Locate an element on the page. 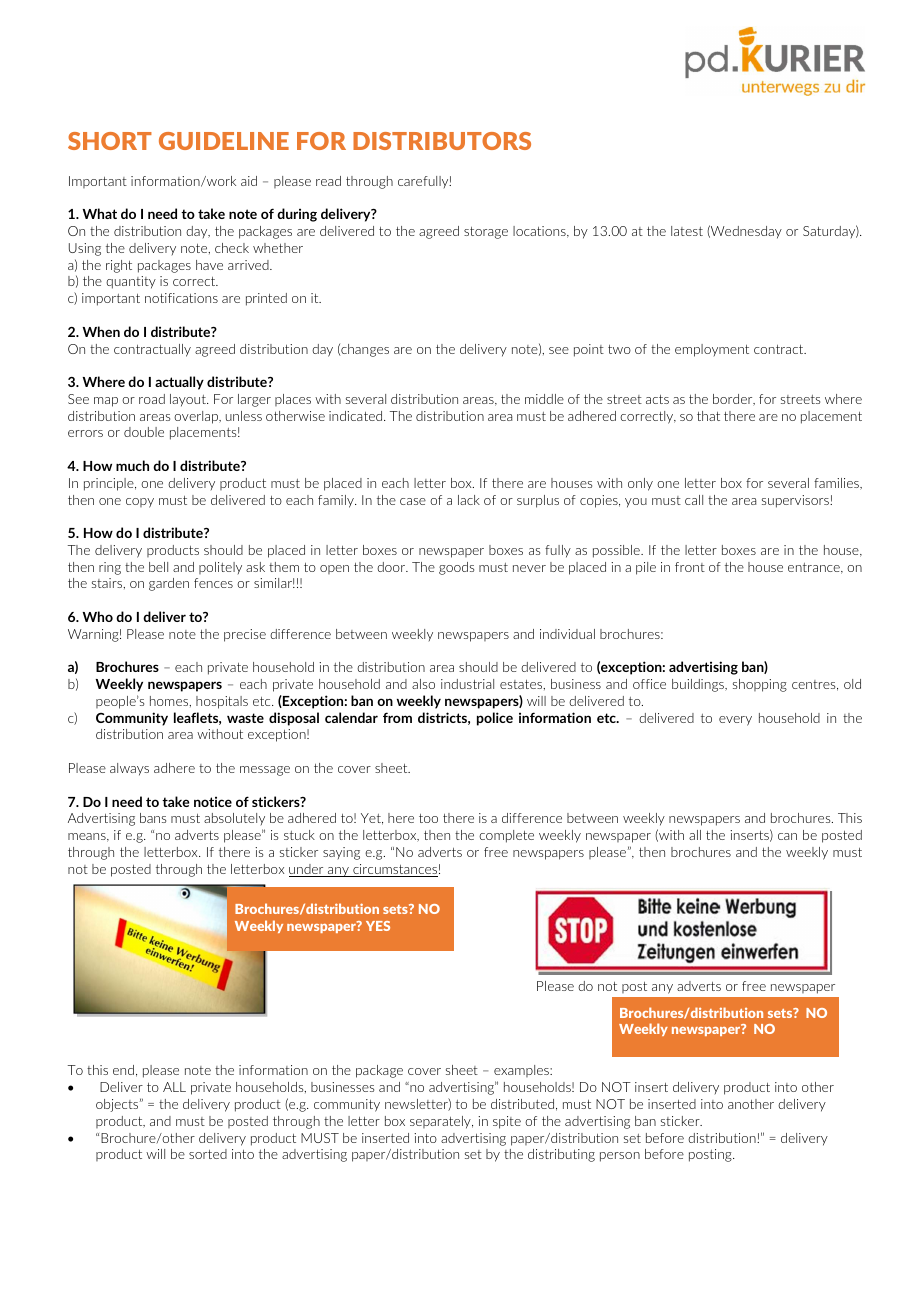 The height and width of the page is (1308, 924). front is located at coordinates (690, 567).
